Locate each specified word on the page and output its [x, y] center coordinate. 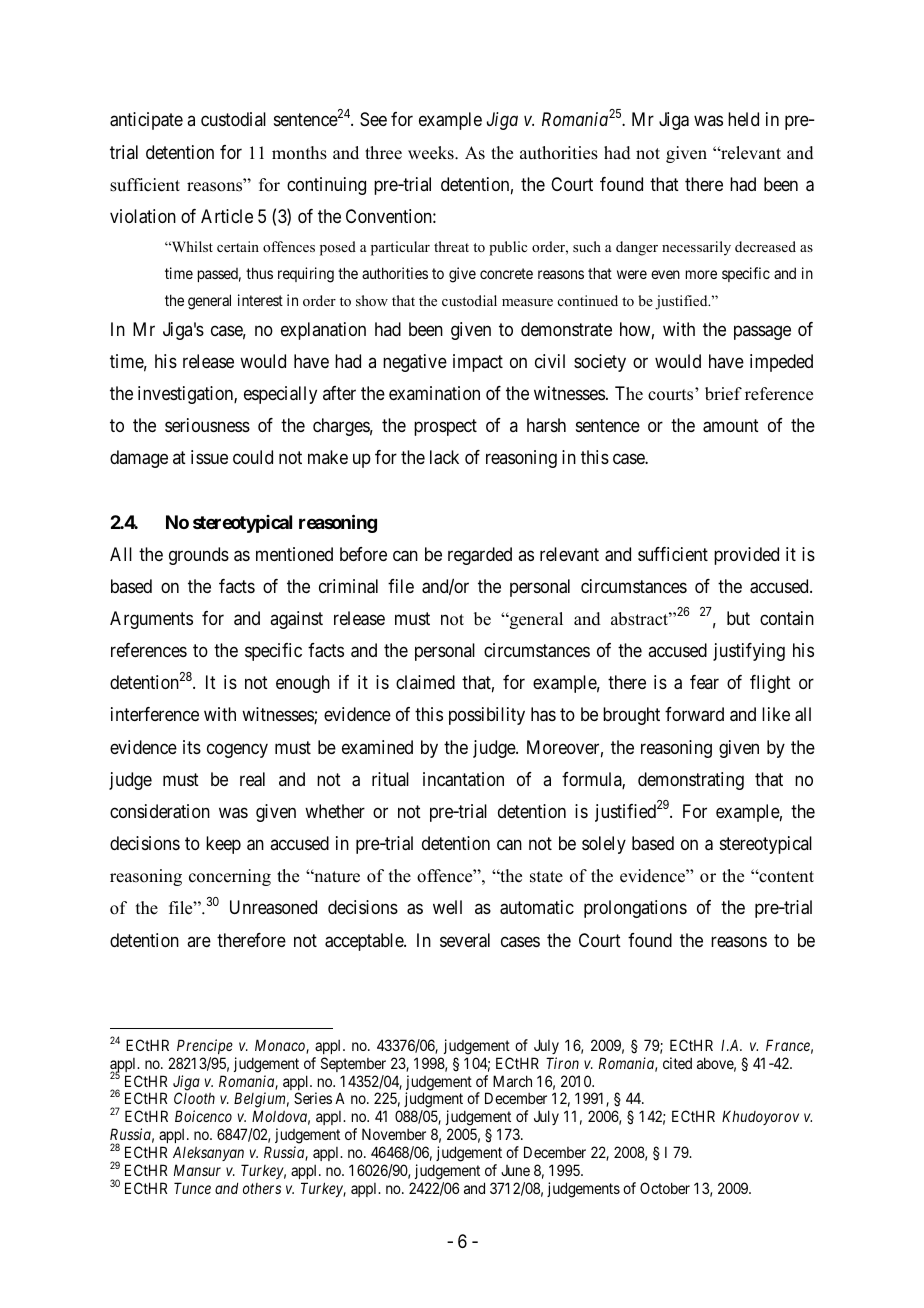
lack [444, 457]
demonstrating [691, 781]
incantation [463, 779]
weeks [432, 153]
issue [209, 457]
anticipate [146, 121]
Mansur [197, 1170]
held [743, 119]
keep [223, 845]
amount [731, 426]
